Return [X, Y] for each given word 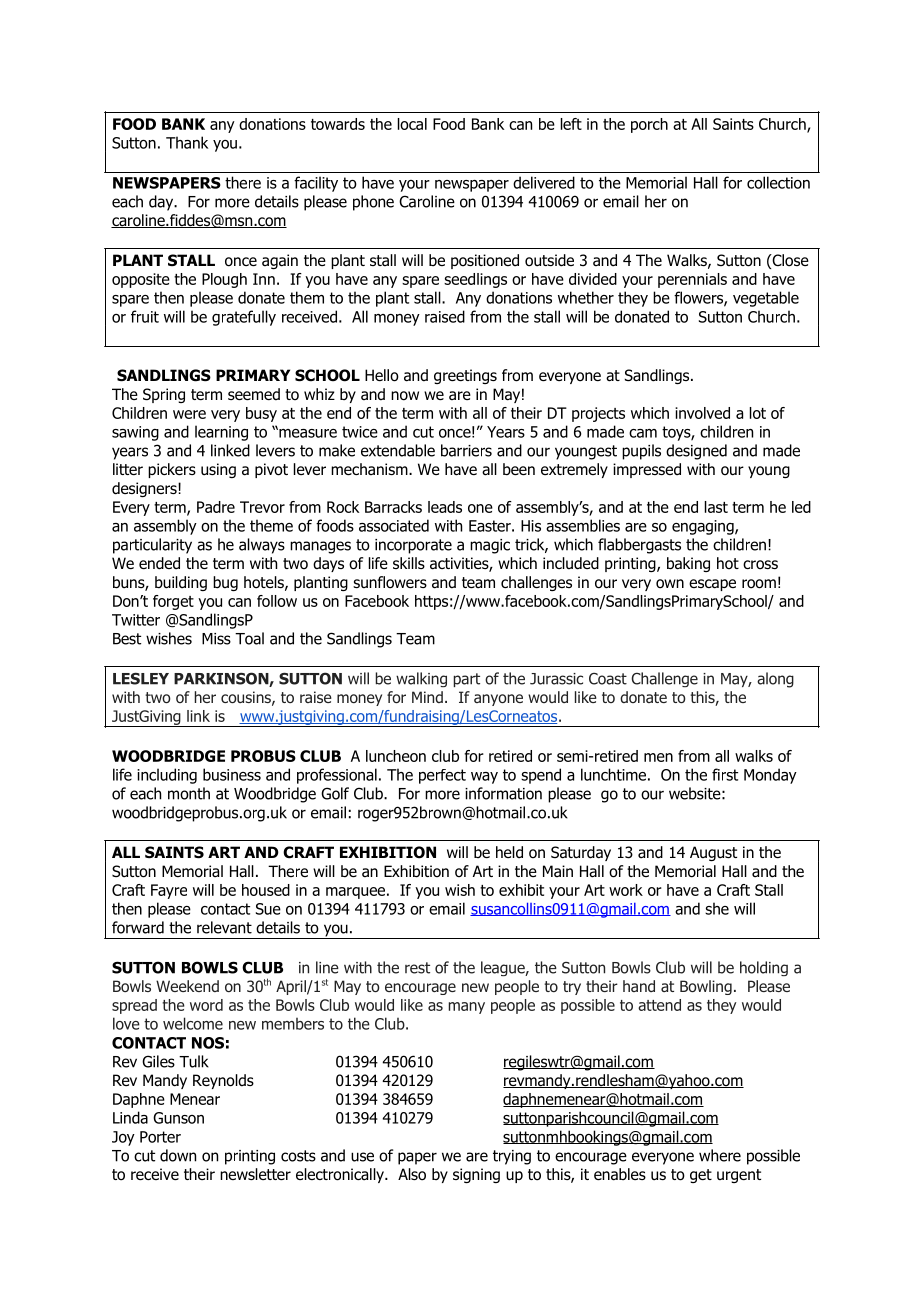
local [412, 124]
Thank [187, 142]
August [713, 853]
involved [702, 413]
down [178, 1155]
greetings [465, 376]
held [509, 852]
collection [778, 182]
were [189, 414]
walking [421, 679]
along [775, 680]
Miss [216, 639]
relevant [224, 927]
